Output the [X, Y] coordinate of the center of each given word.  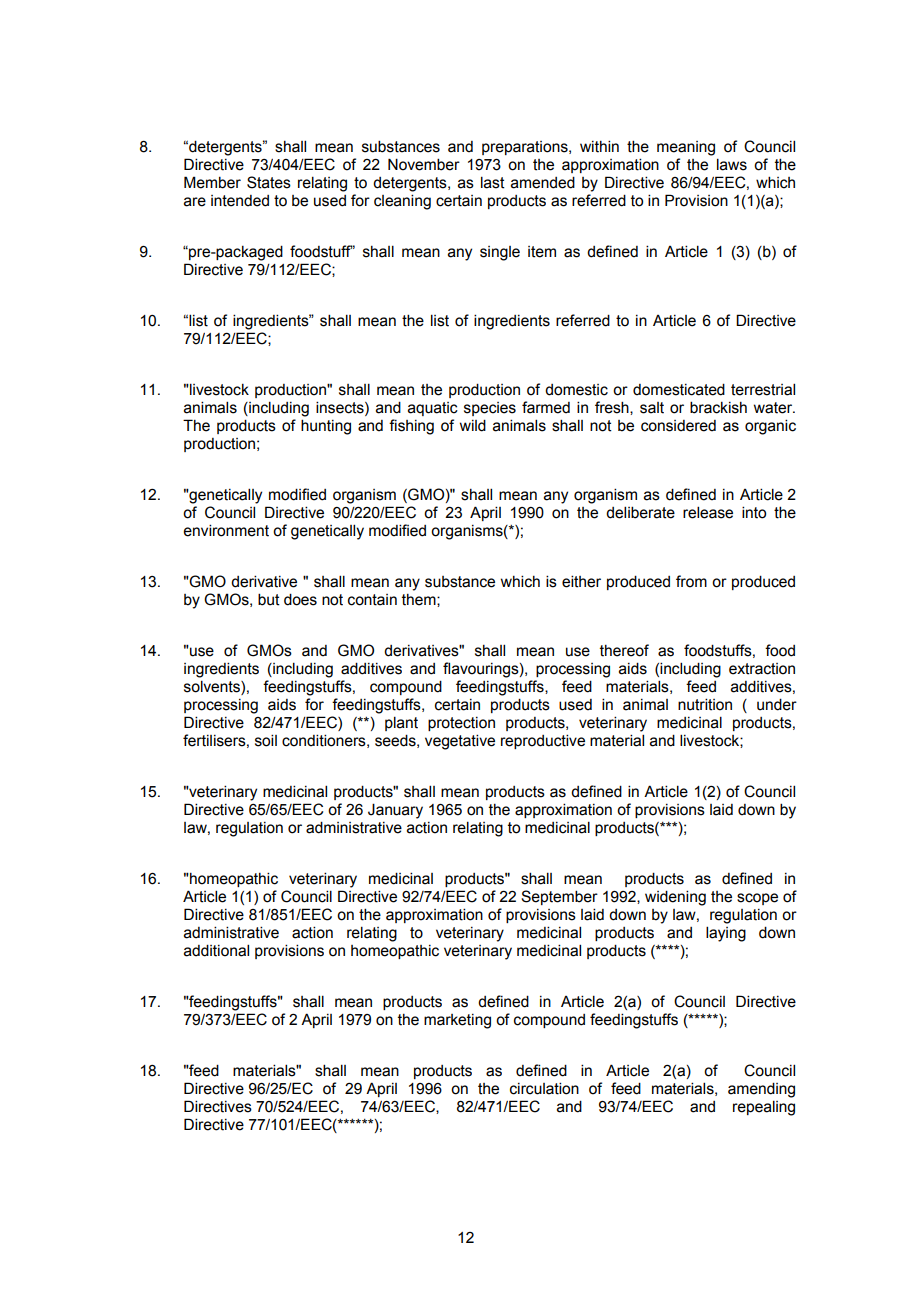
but [269, 599]
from [691, 581]
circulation [544, 1088]
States [269, 182]
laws [732, 164]
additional [216, 950]
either [581, 581]
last [493, 182]
